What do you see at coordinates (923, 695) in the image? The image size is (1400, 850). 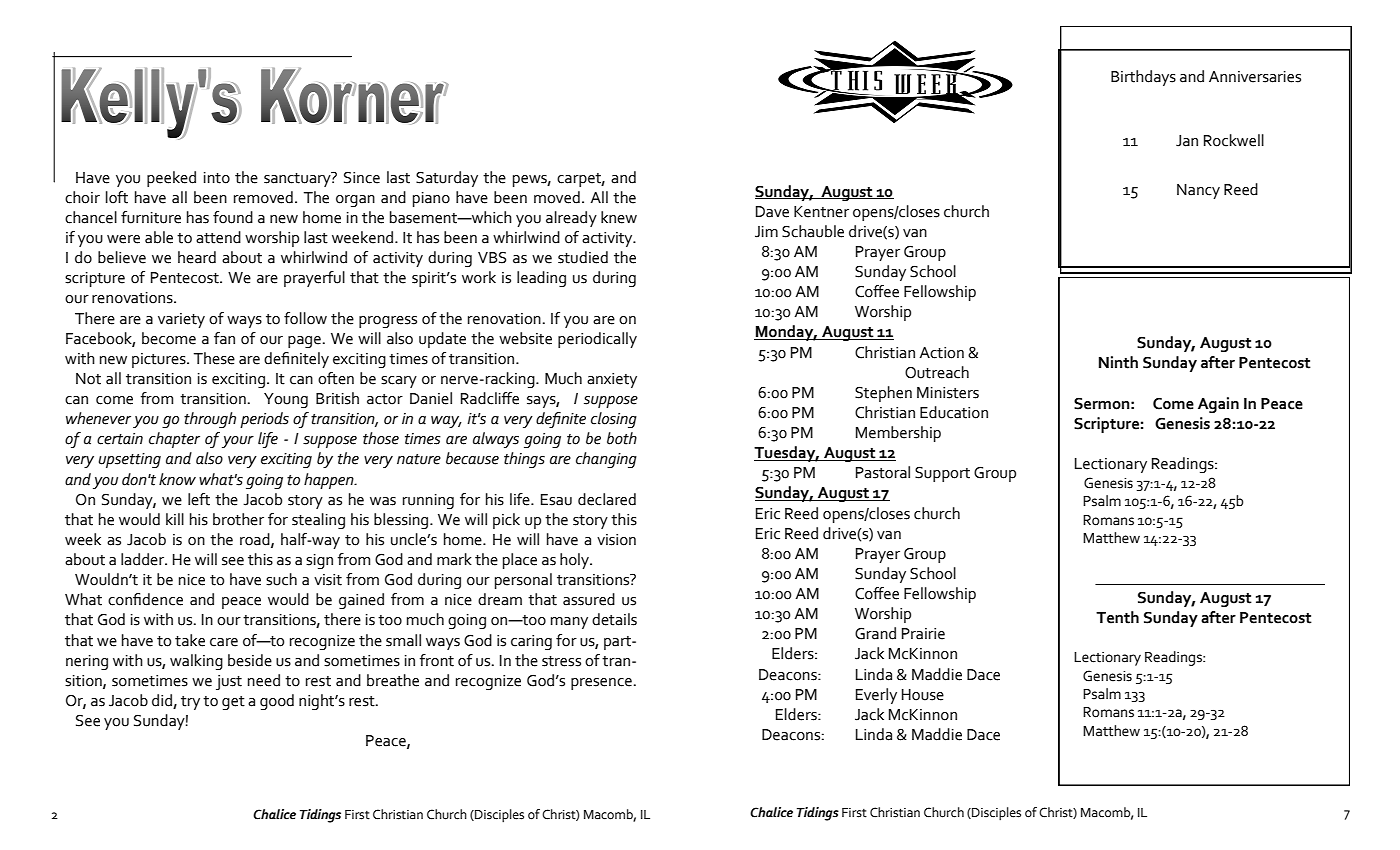 I see `House` at bounding box center [923, 695].
